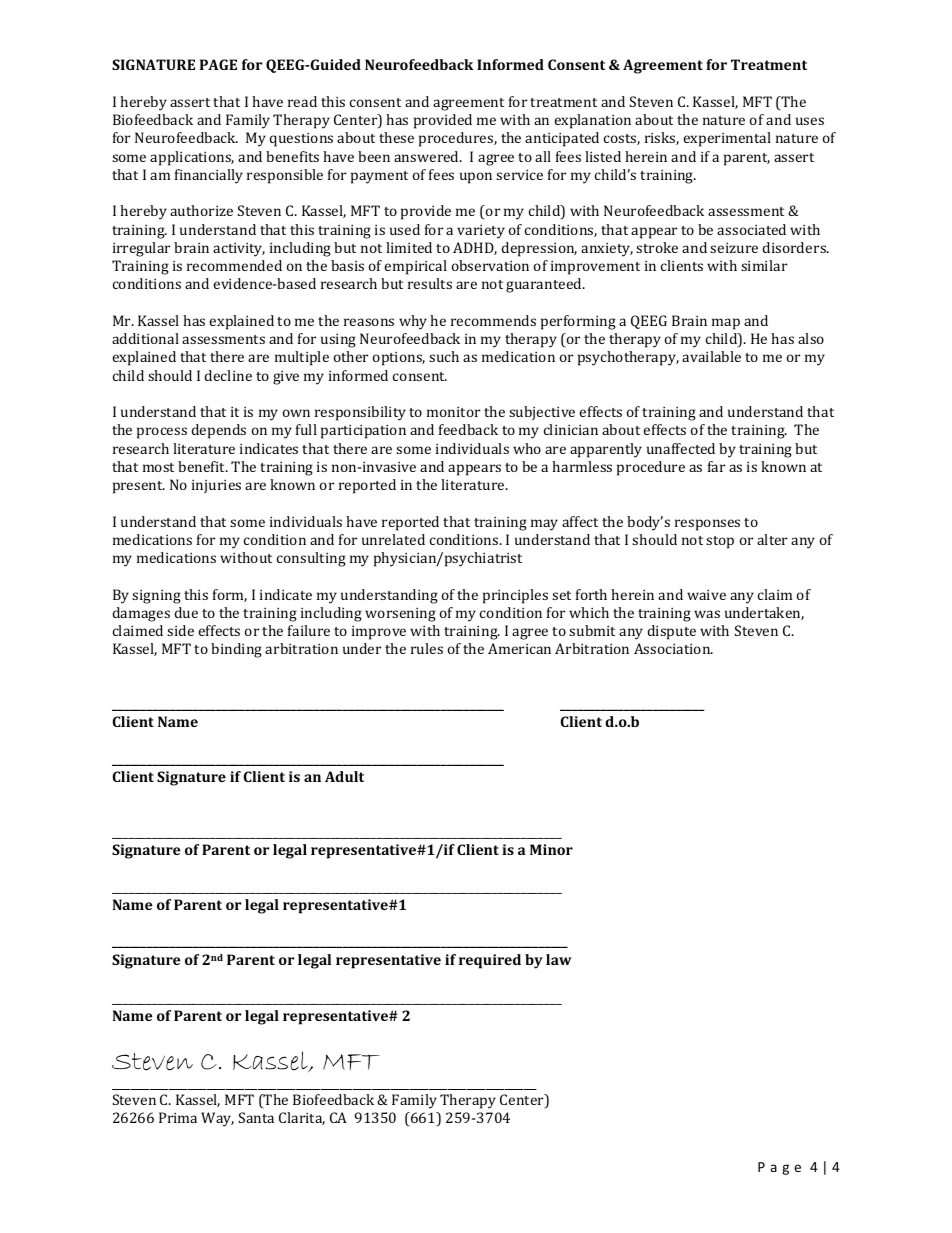  I want to click on experimental, so click(727, 139).
